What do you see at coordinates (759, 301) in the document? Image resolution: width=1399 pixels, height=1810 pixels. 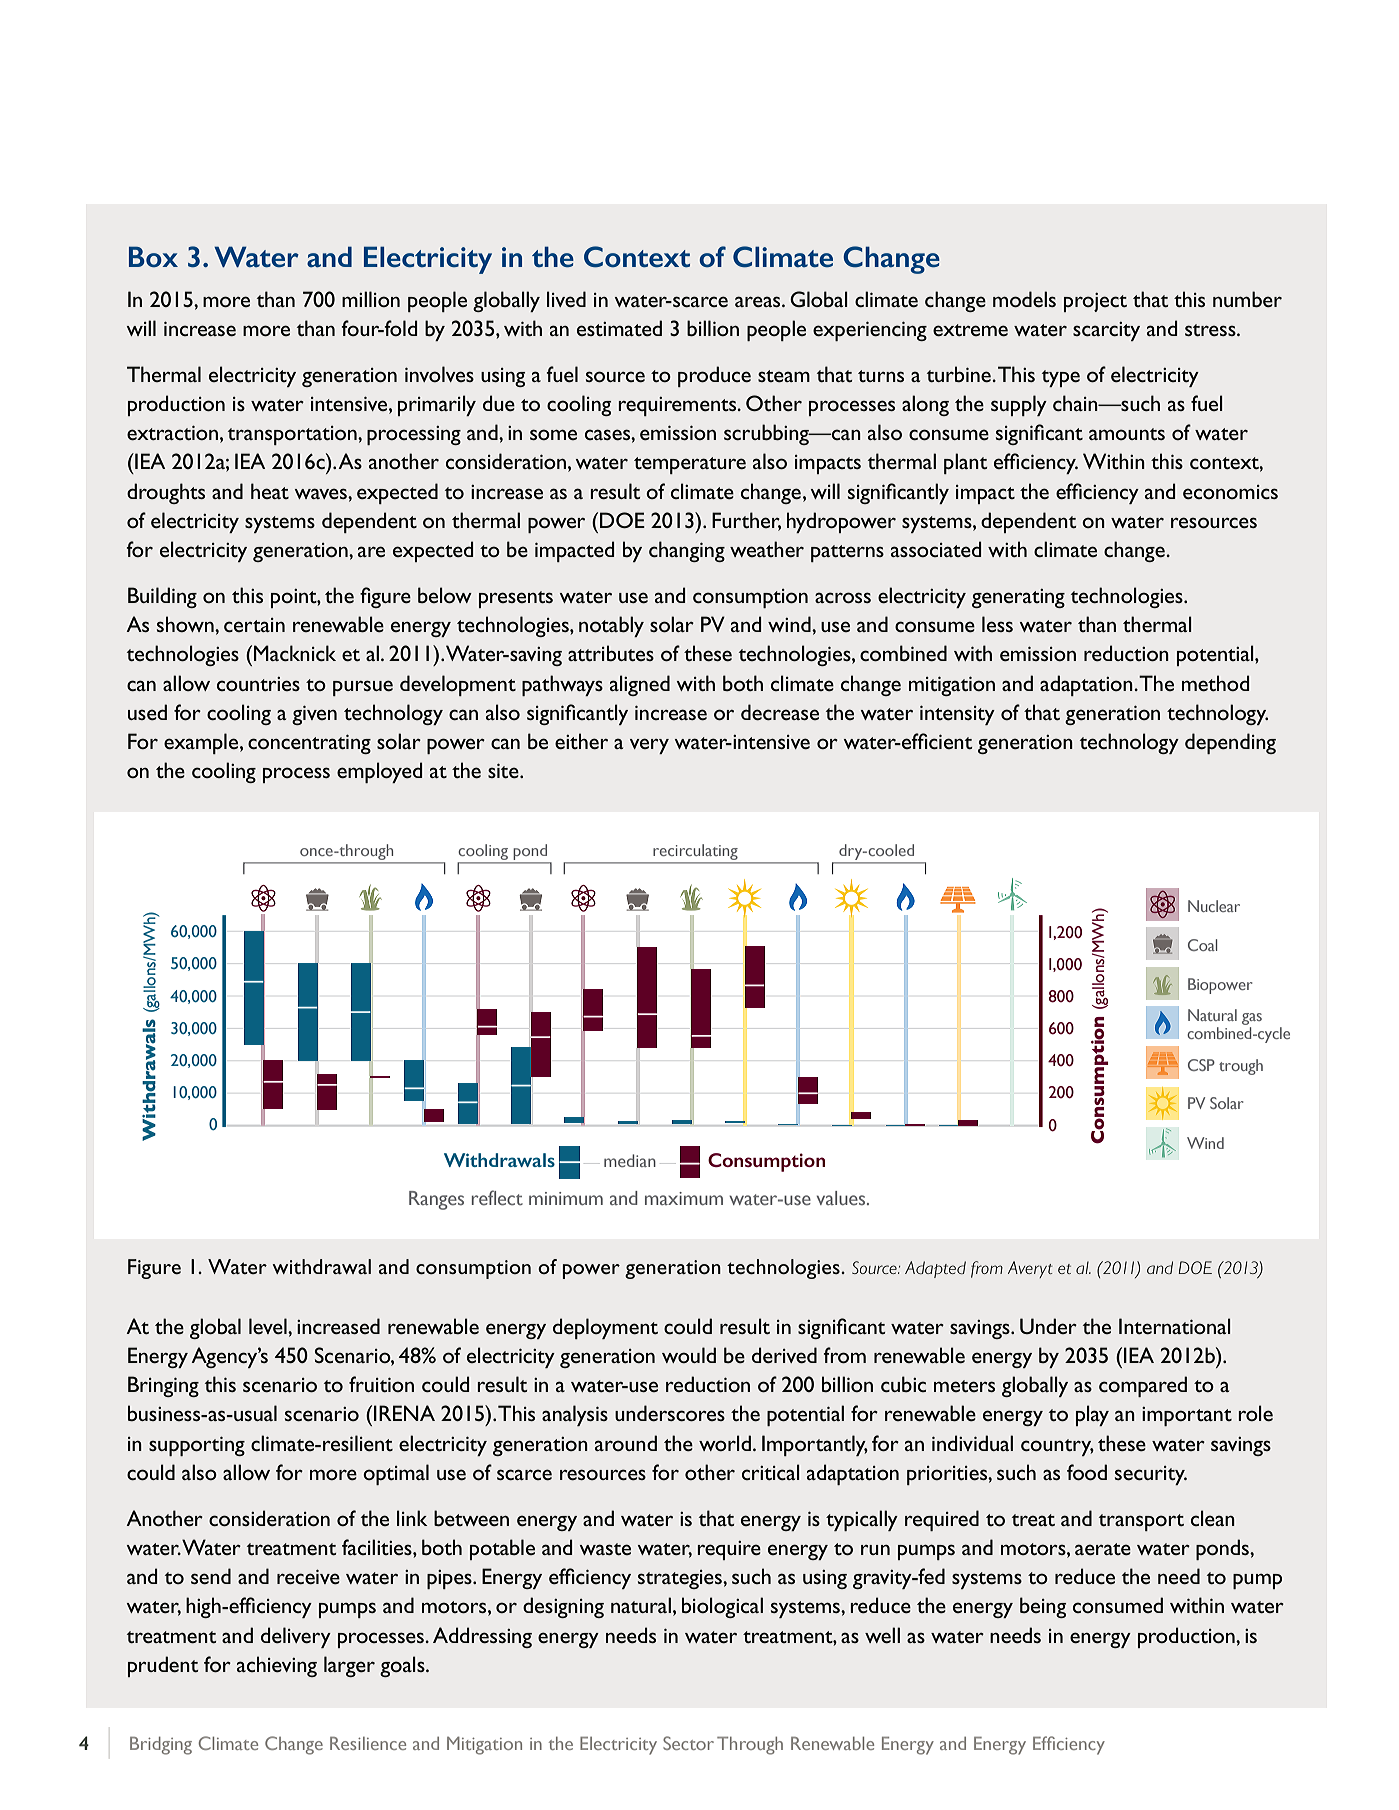 I see `areas` at bounding box center [759, 301].
